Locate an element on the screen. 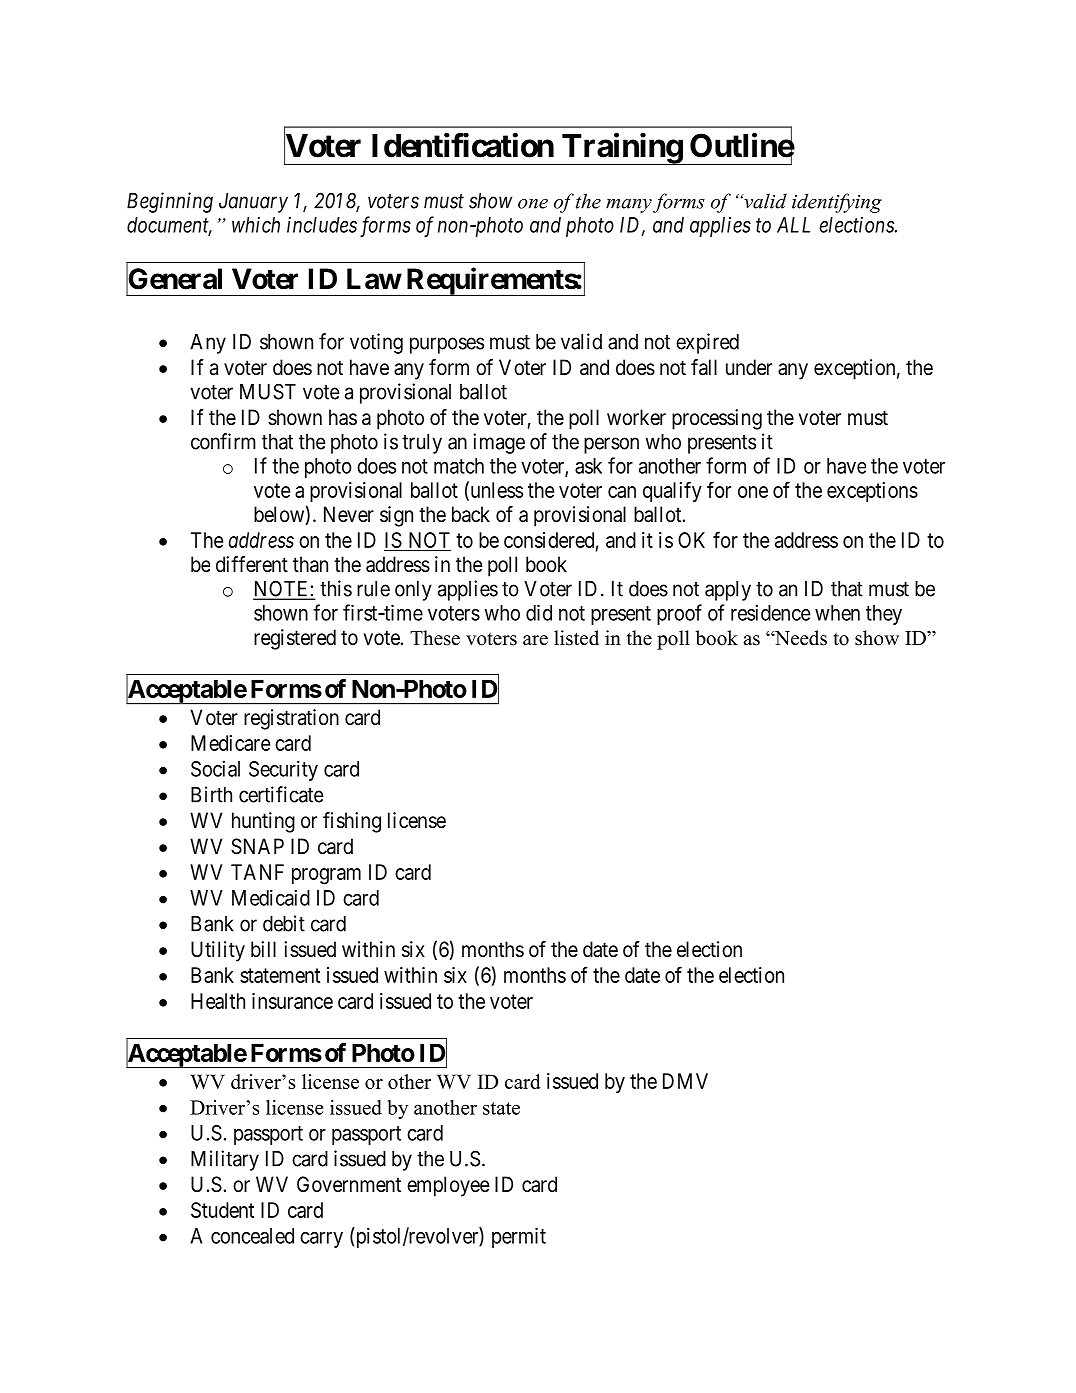 This screenshot has width=1076, height=1393. apply is located at coordinates (728, 591).
